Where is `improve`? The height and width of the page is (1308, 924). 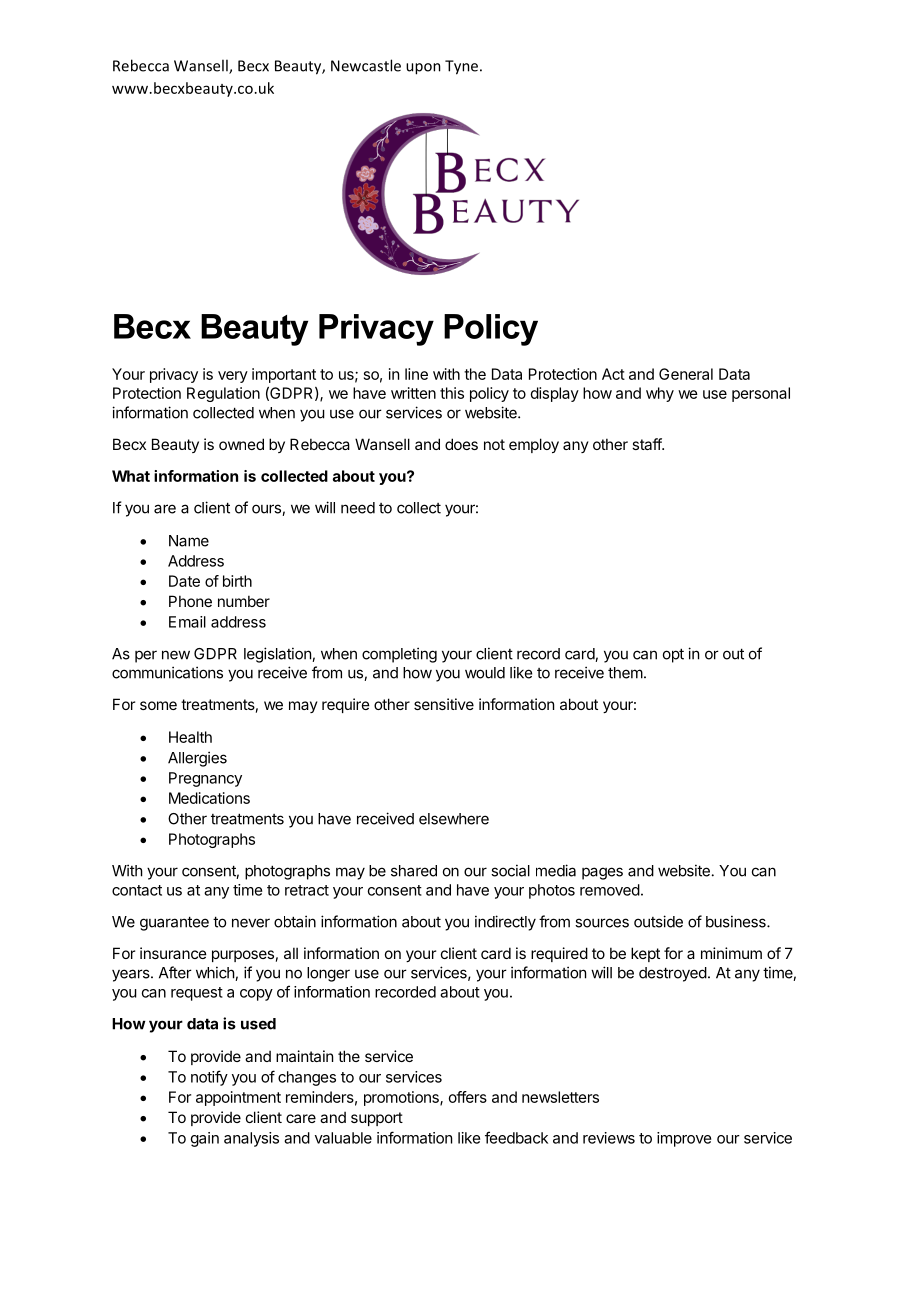
improve is located at coordinates (684, 1139).
